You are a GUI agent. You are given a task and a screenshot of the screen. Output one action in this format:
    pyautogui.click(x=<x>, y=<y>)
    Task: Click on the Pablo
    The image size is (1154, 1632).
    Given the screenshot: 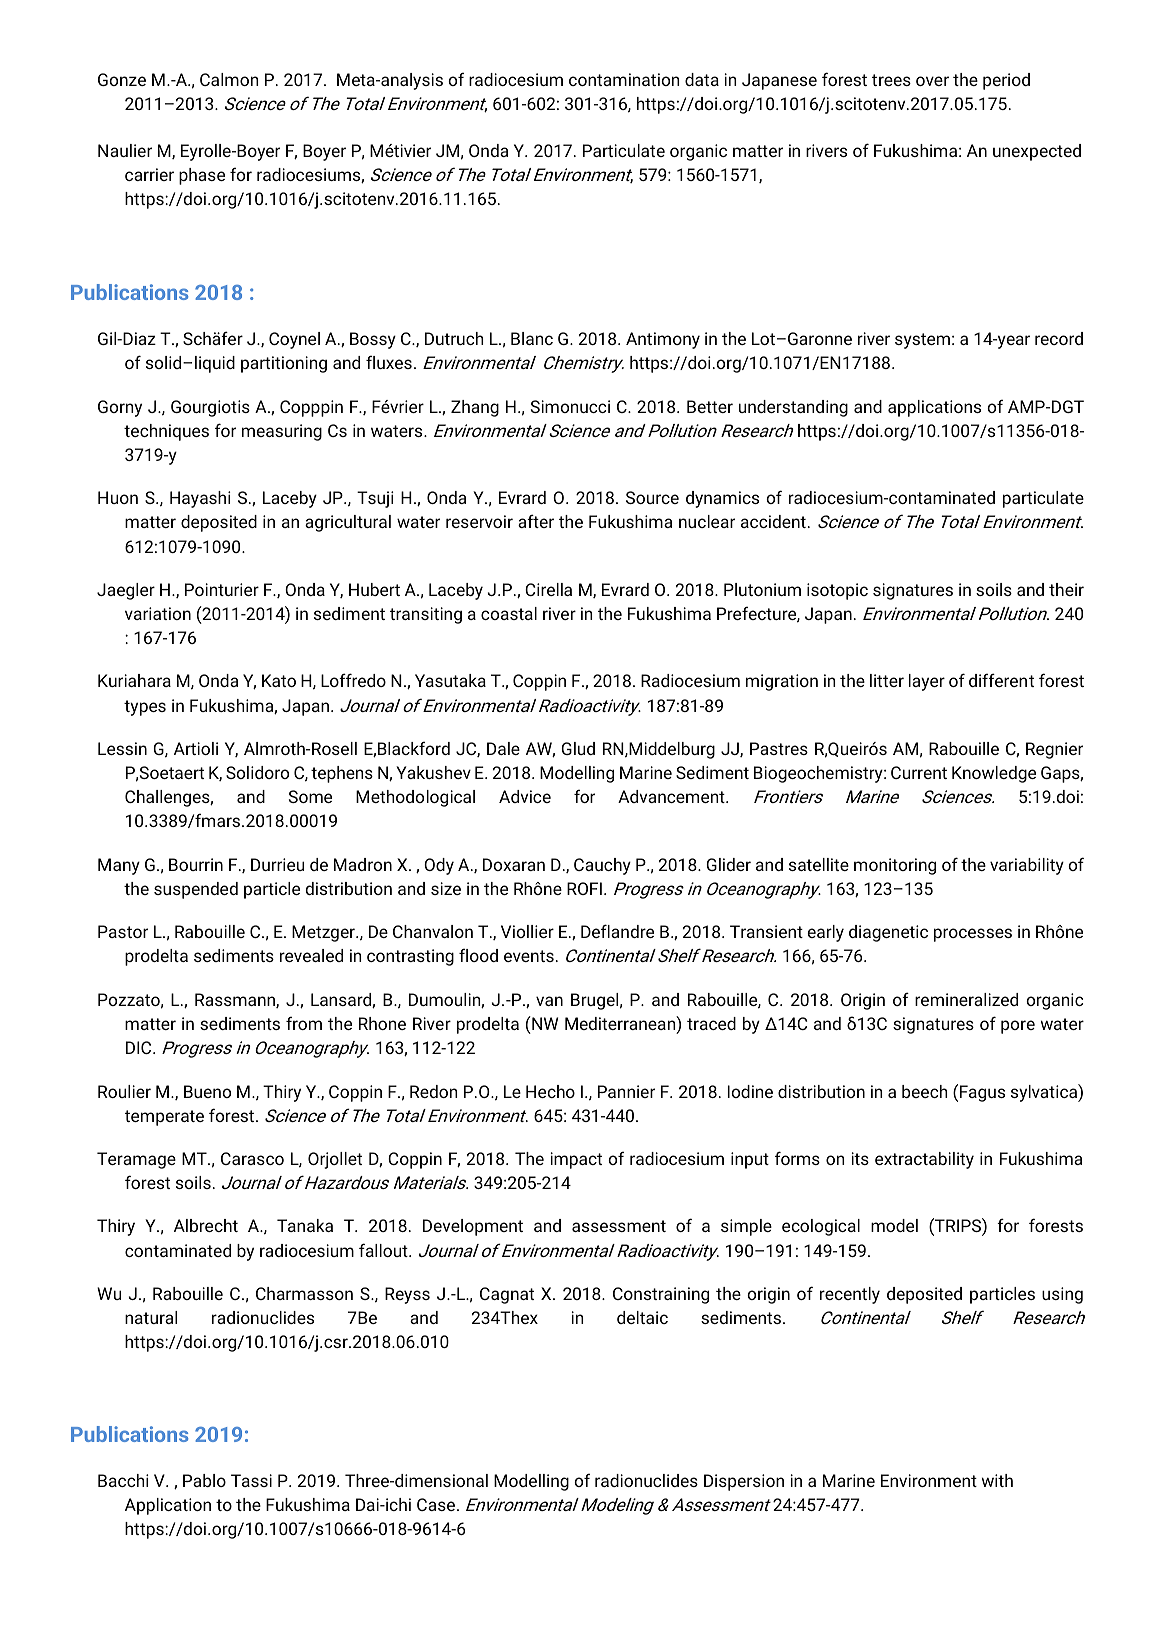 What is the action you would take?
    pyautogui.click(x=204, y=1480)
